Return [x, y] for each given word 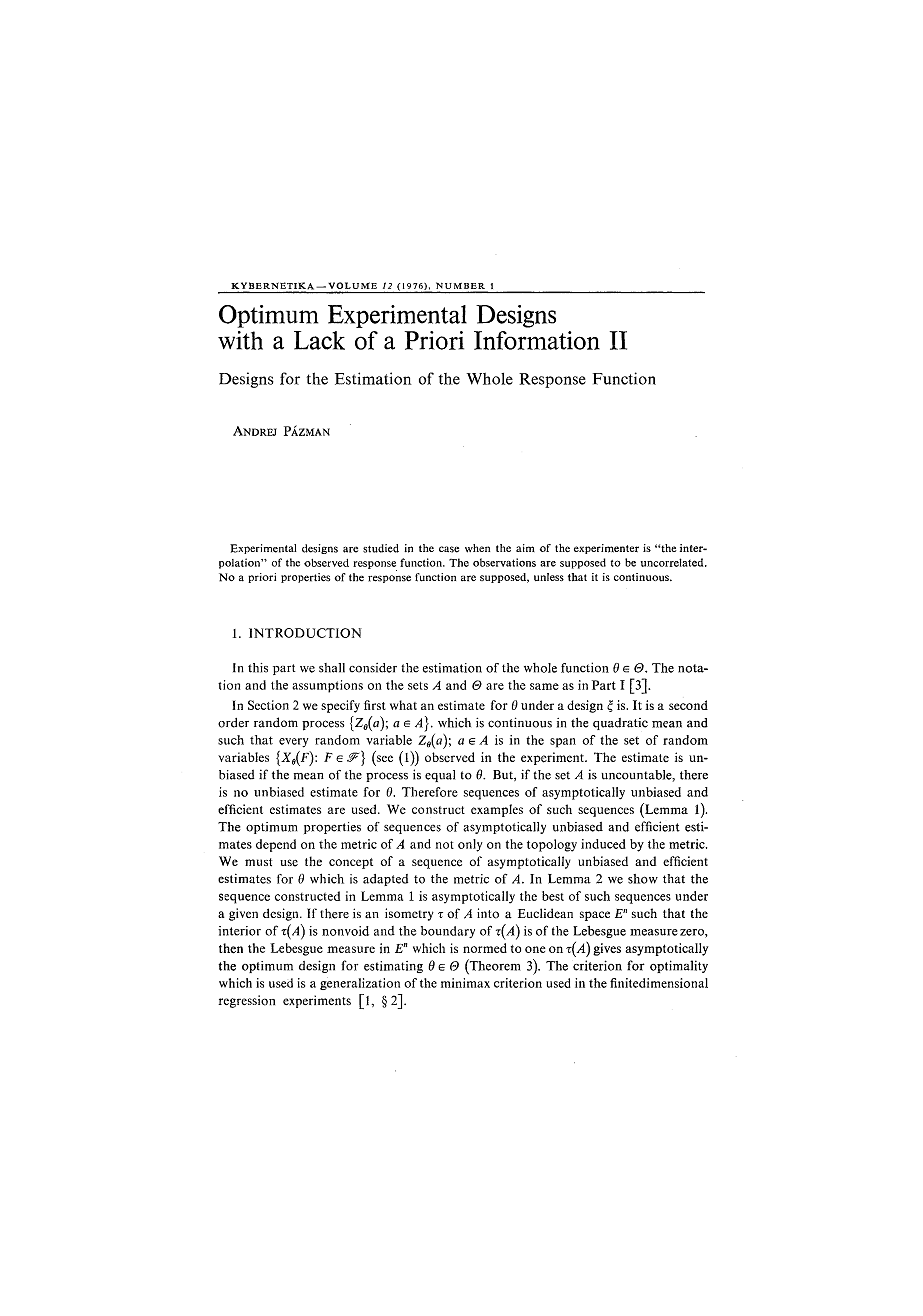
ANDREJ [255, 431]
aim [525, 548]
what [403, 705]
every [294, 743]
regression [246, 1001]
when [478, 548]
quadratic [620, 724]
